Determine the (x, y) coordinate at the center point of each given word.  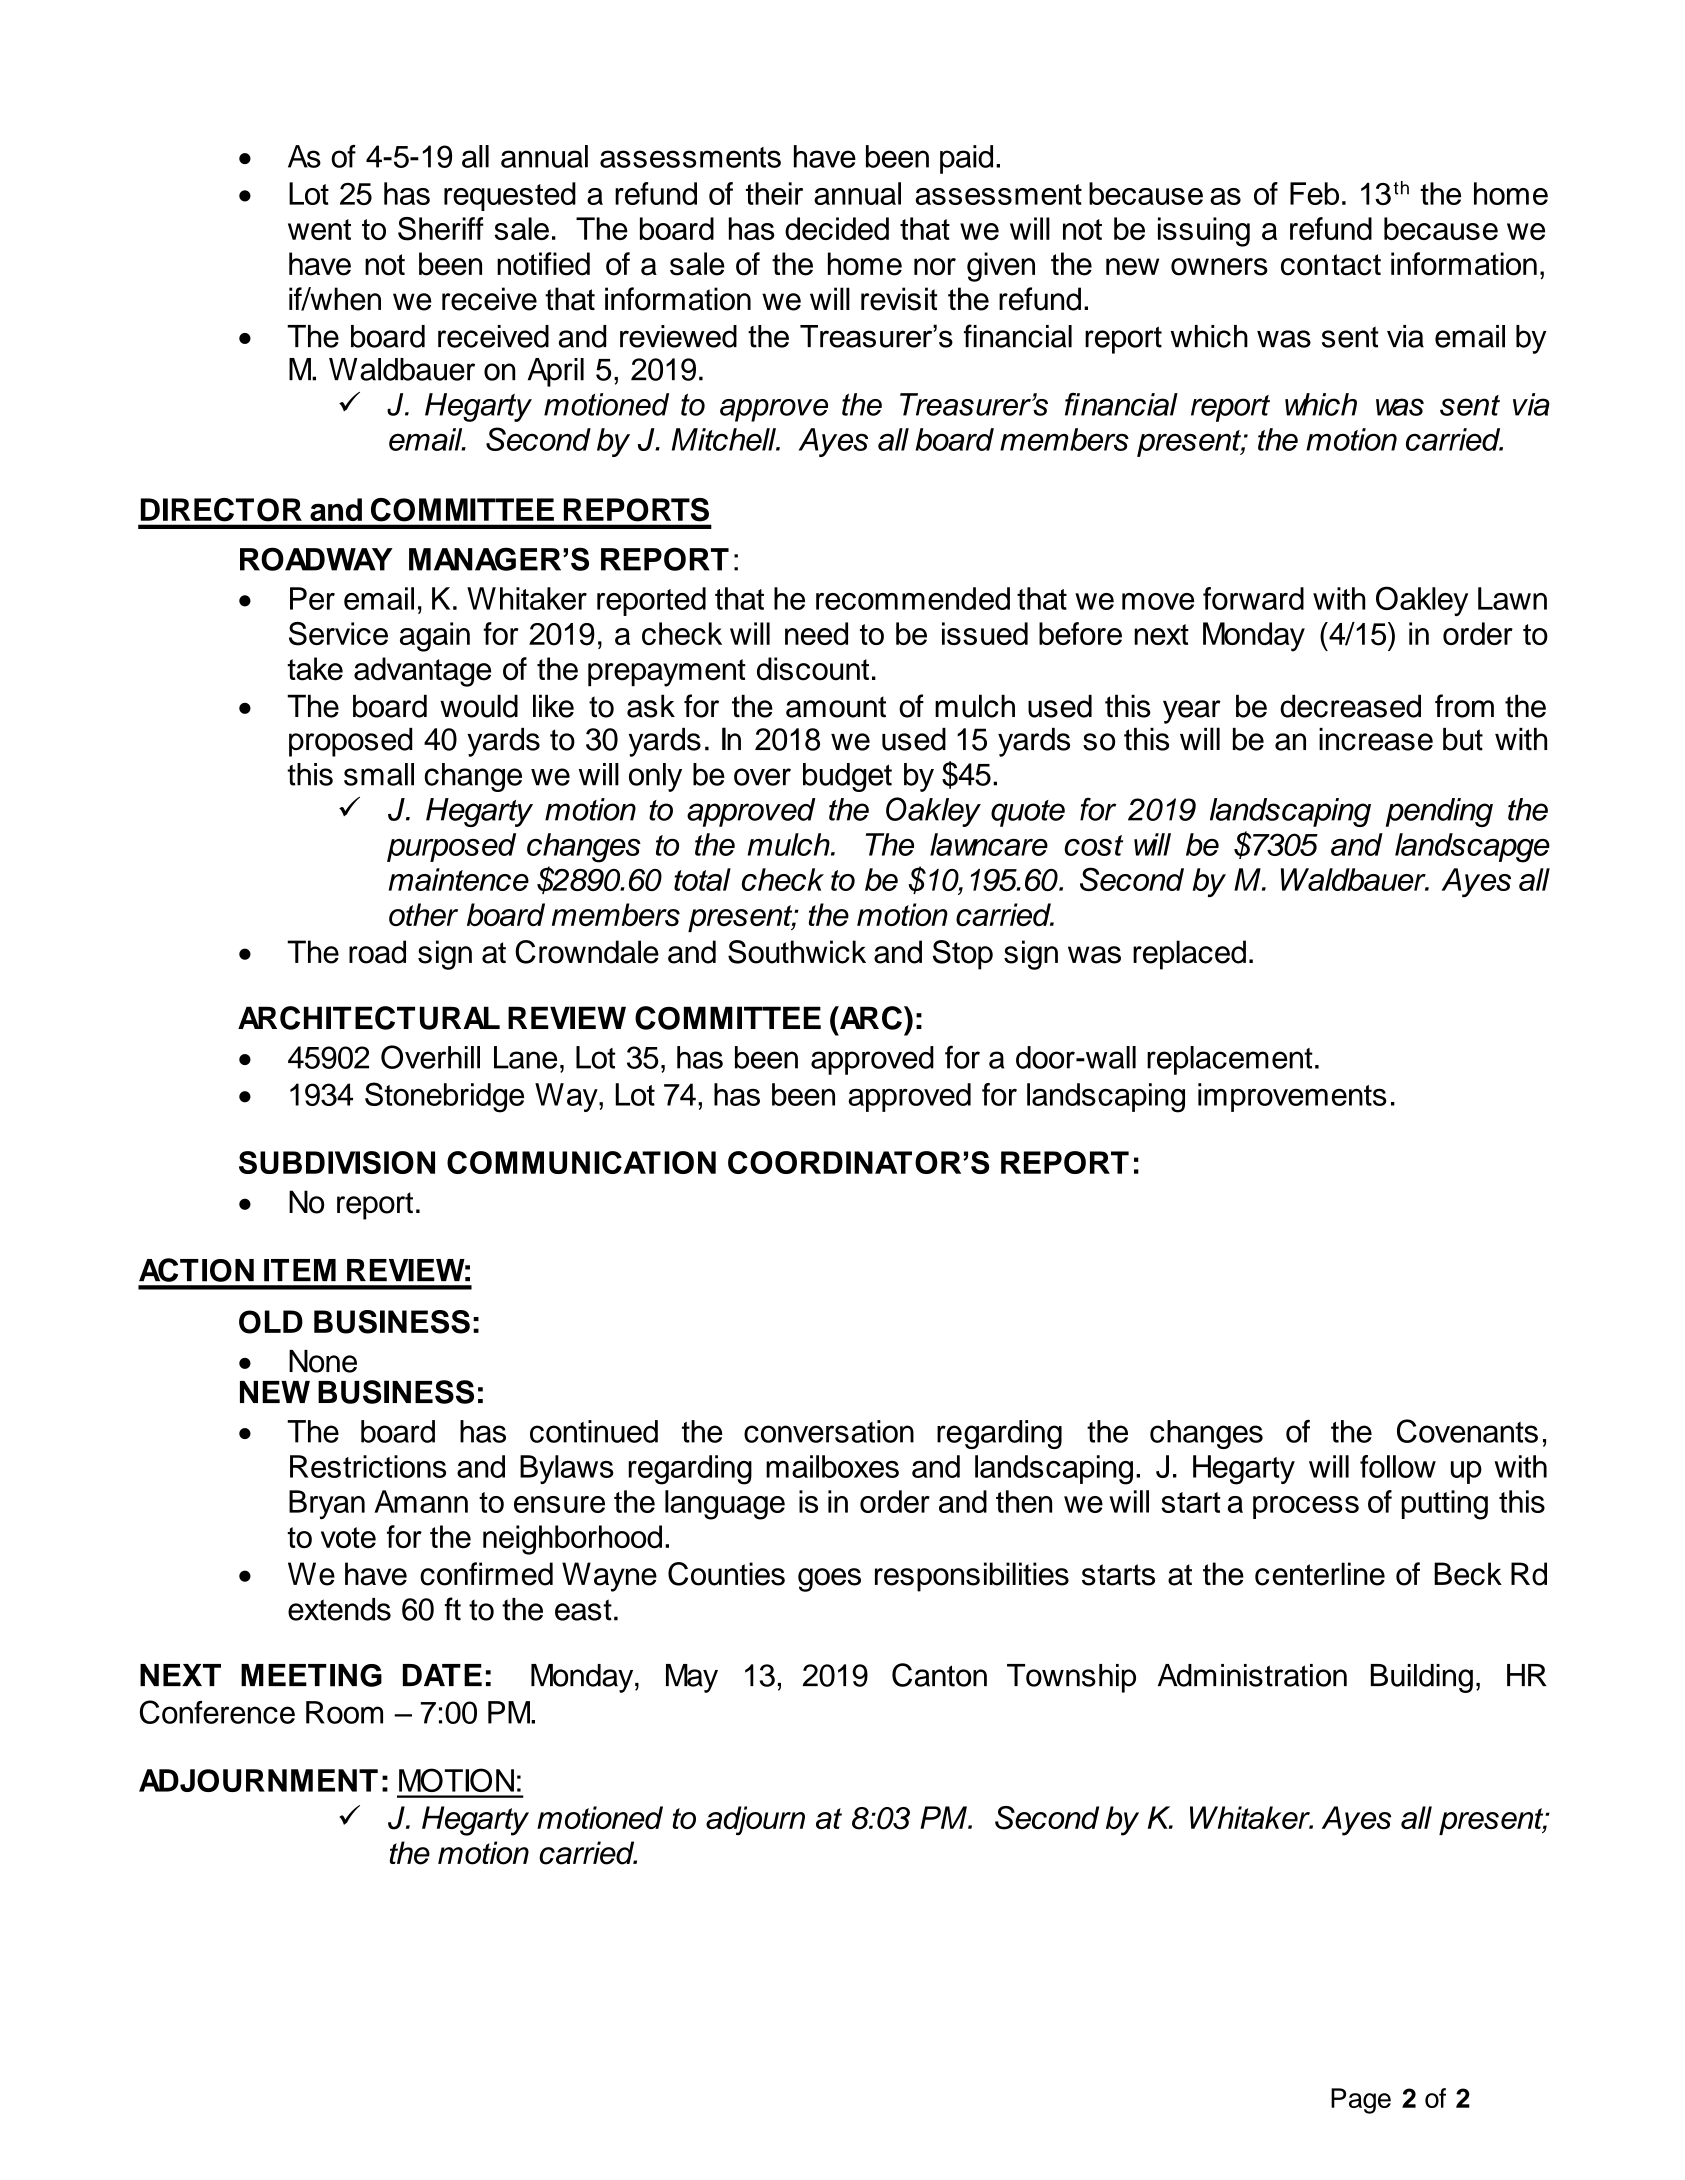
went (319, 229)
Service (338, 634)
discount (813, 669)
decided (837, 228)
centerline (1320, 1574)
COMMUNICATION (581, 1162)
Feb (1314, 193)
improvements (1292, 1097)
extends (339, 1609)
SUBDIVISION (337, 1162)
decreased (1350, 706)
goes (829, 1580)
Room (344, 1712)
